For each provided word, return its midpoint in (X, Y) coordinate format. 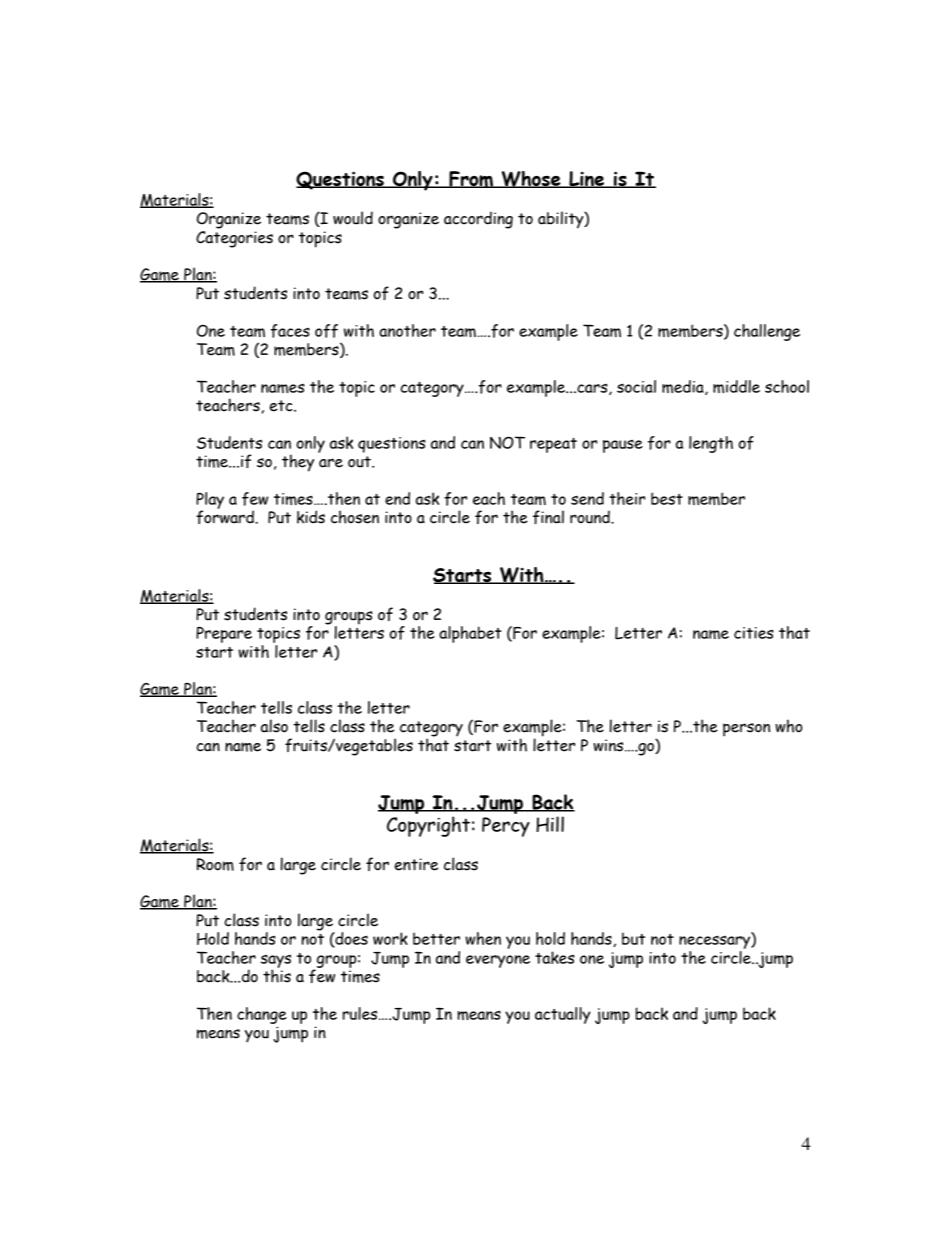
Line (587, 179)
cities (754, 633)
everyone (498, 961)
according (478, 220)
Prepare (224, 635)
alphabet (470, 634)
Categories (234, 239)
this (277, 975)
